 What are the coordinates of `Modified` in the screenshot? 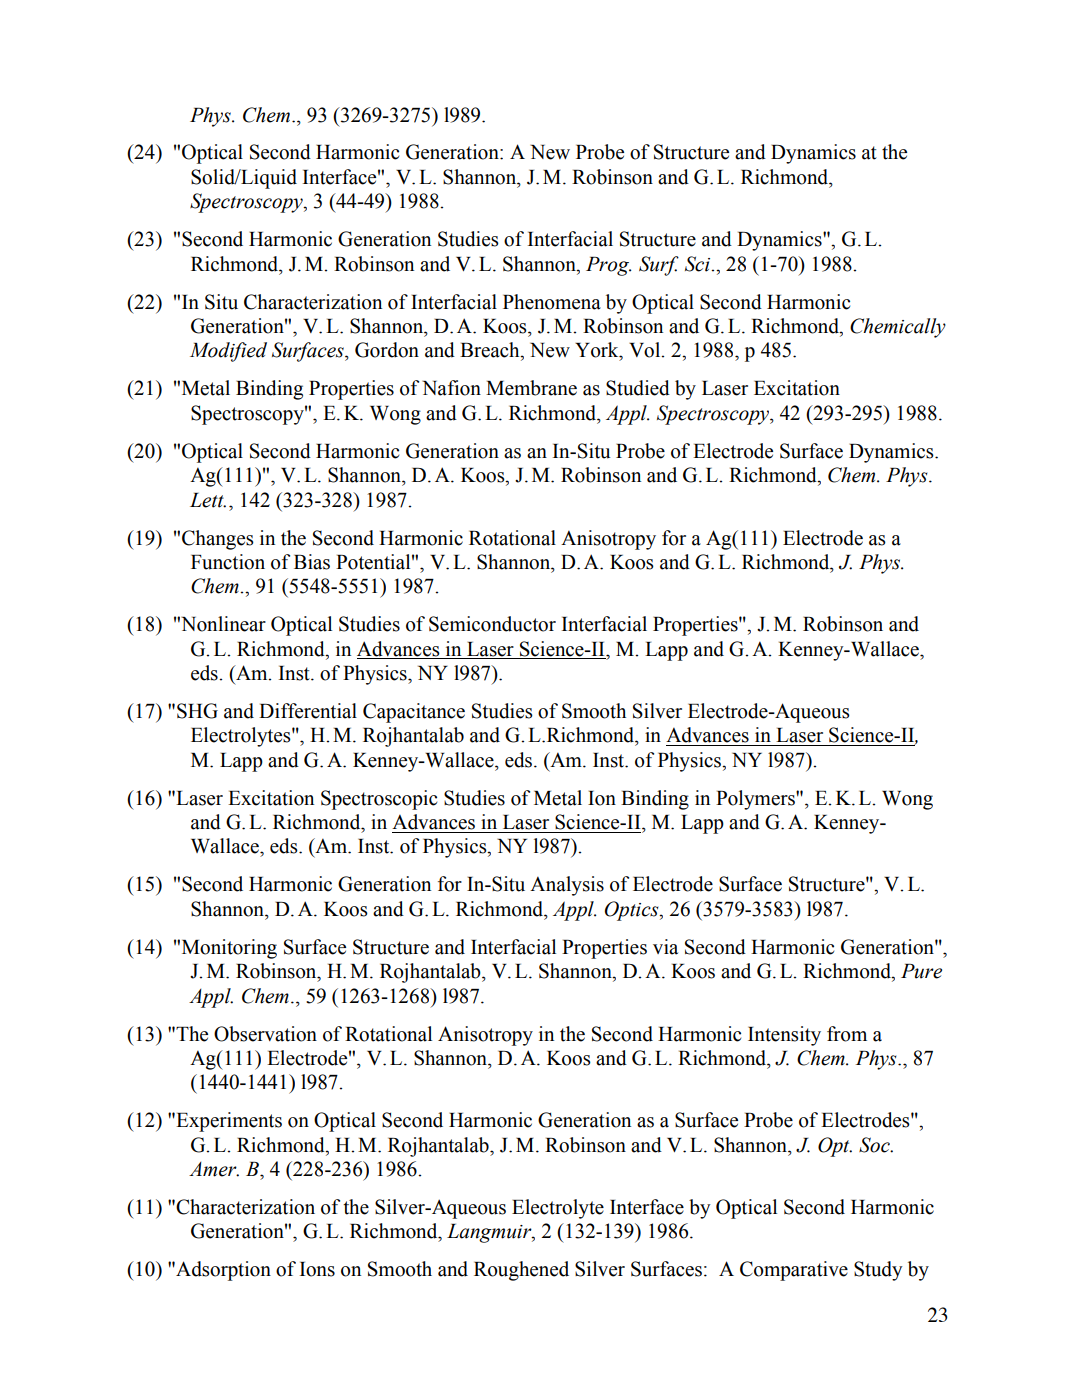 It's located at (228, 352).
